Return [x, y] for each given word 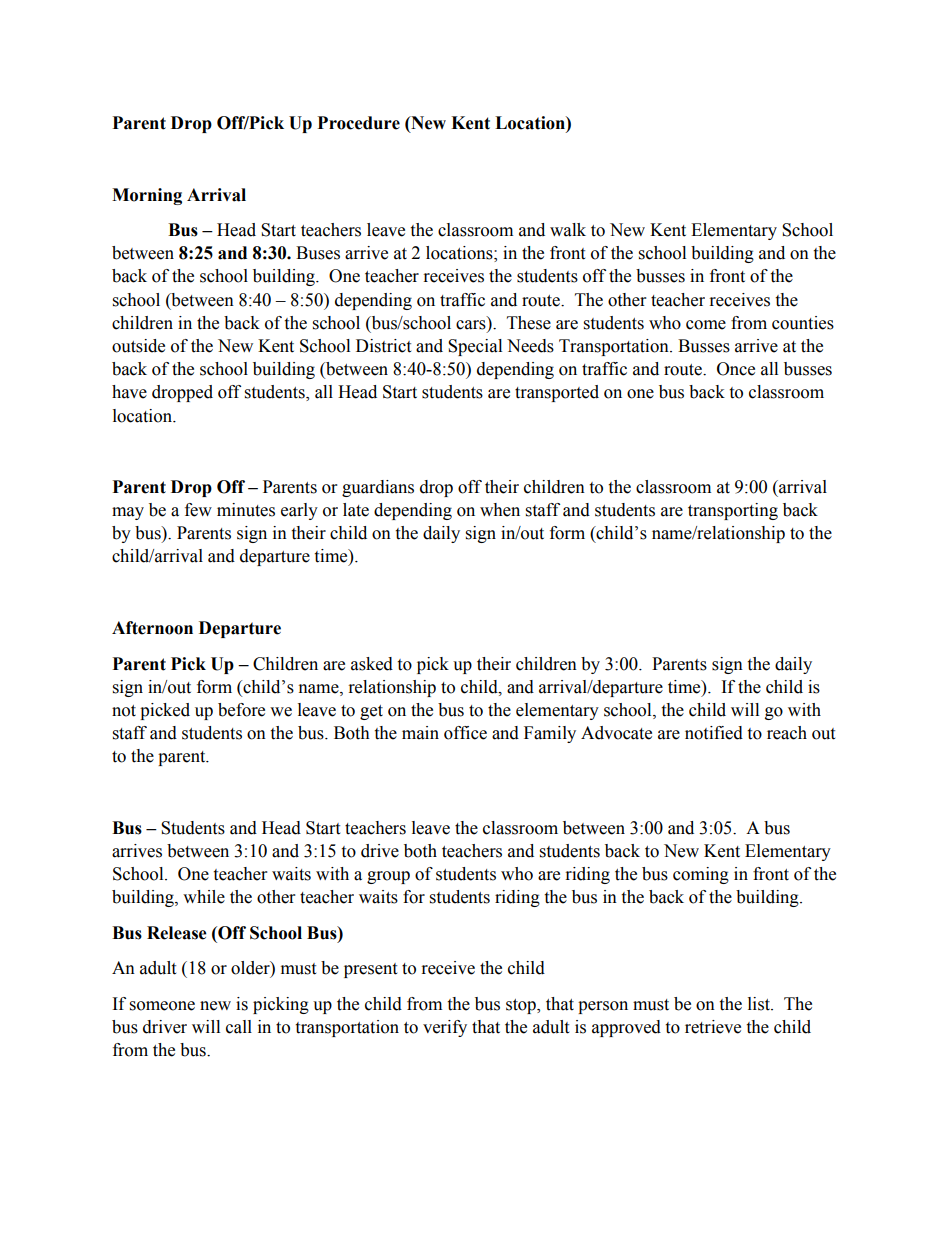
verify [445, 1028]
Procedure [359, 123]
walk [568, 230]
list [760, 1004]
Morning [147, 196]
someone [162, 1006]
